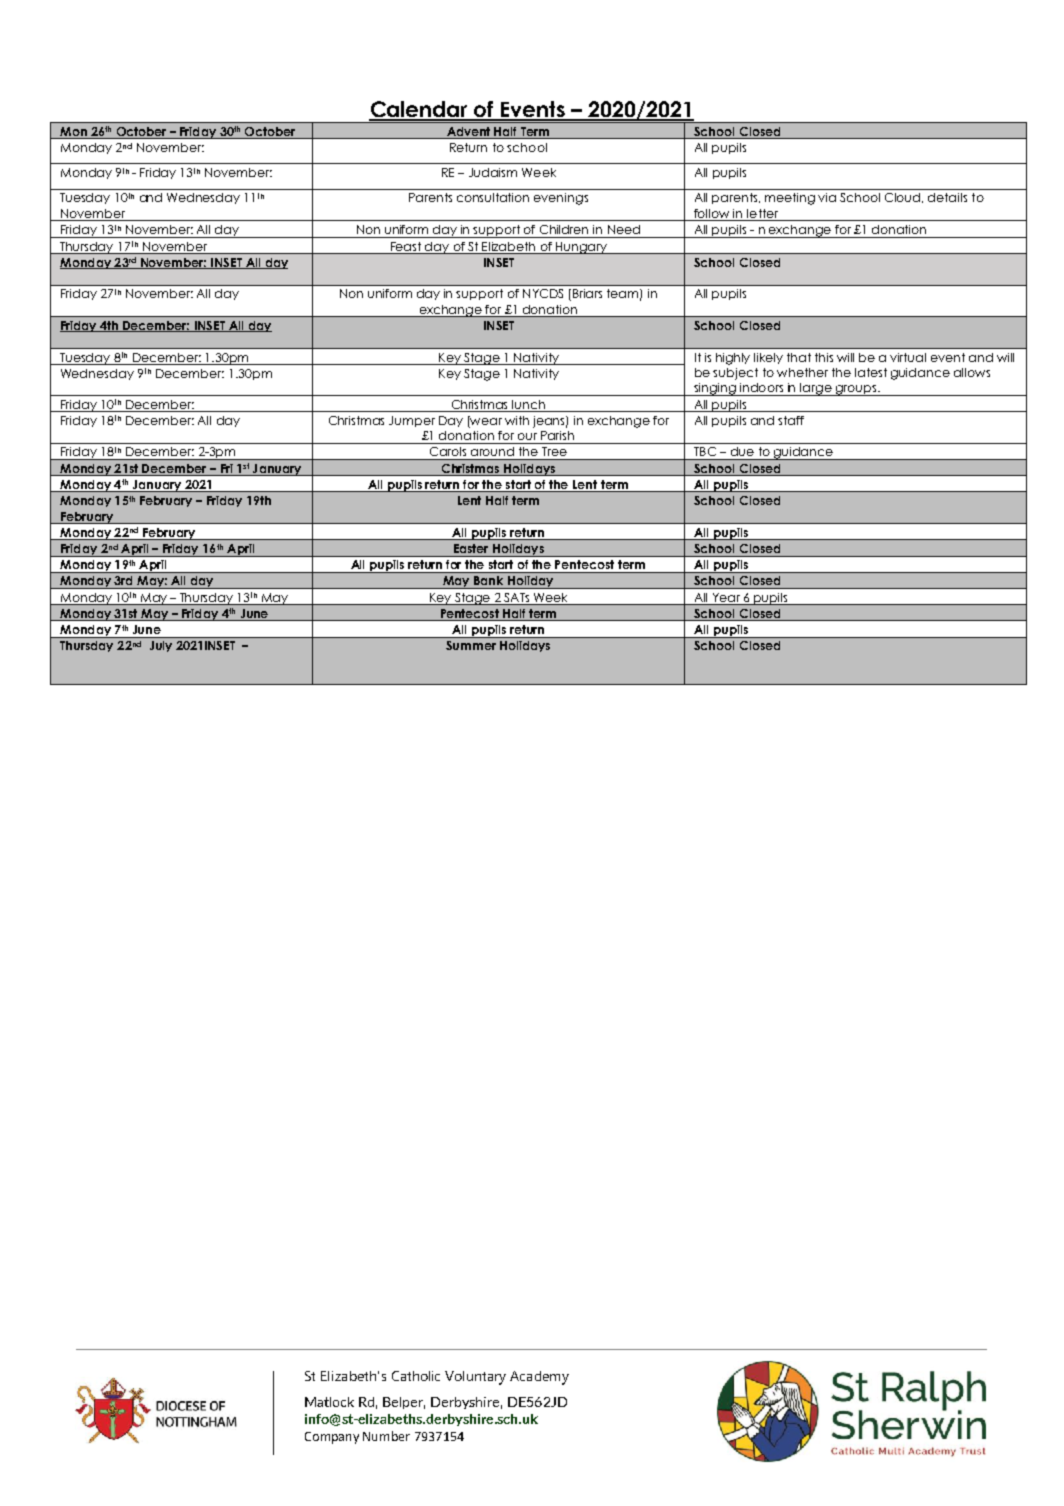 The width and height of the screenshot is (1064, 1506). I want to click on Summer, so click(471, 645).
